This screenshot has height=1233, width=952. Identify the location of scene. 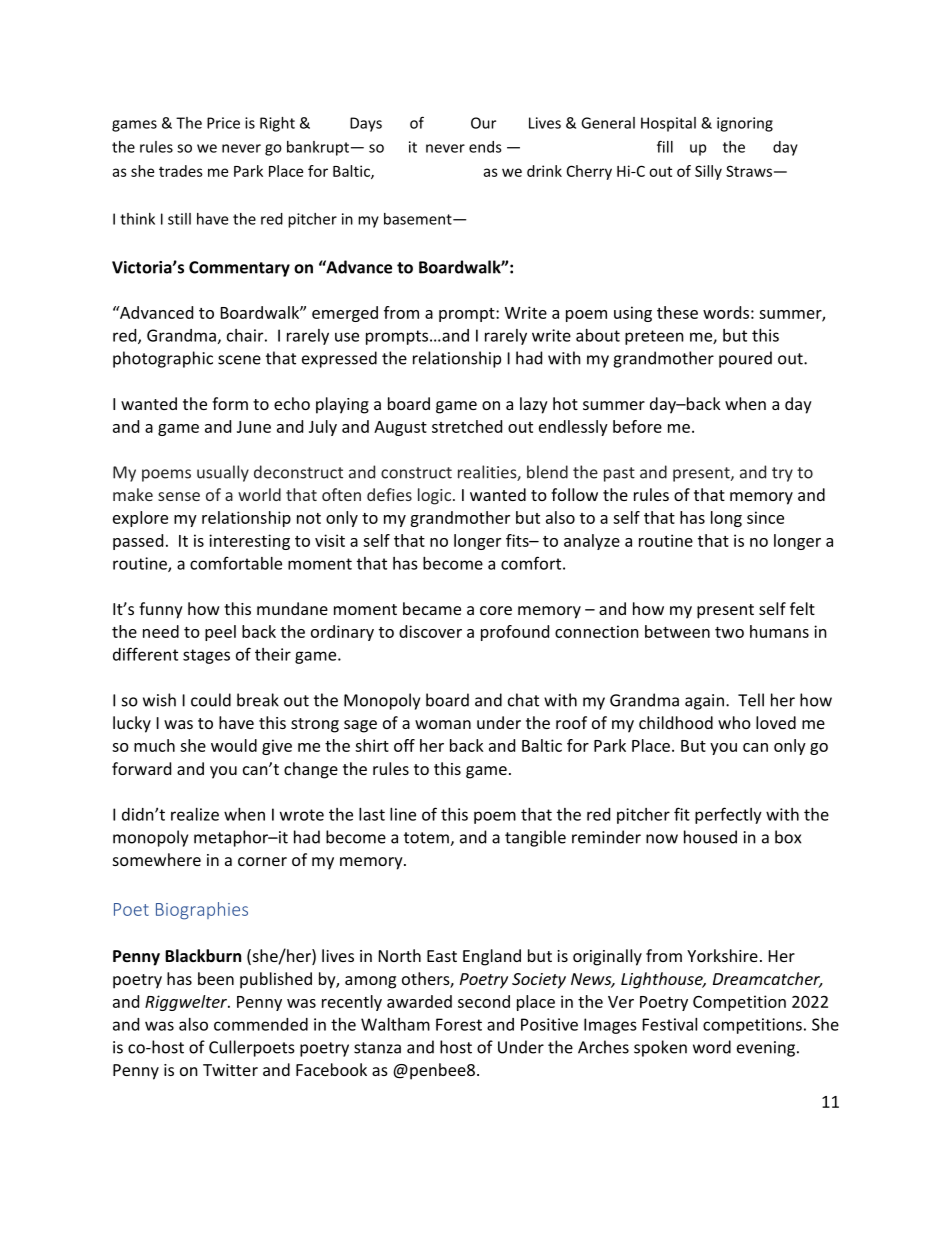
(239, 360).
